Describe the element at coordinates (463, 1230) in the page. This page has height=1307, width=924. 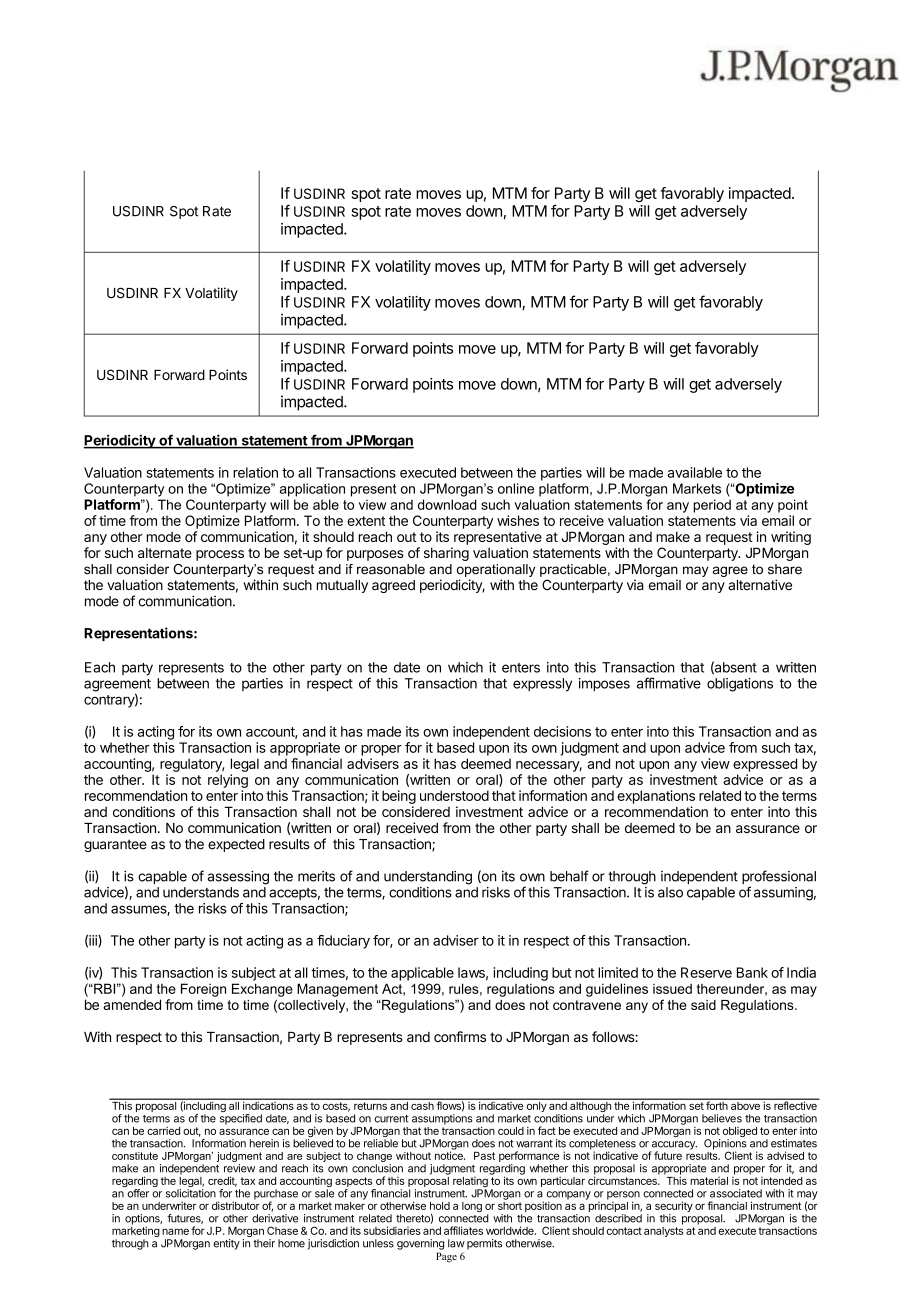
I see `affiliates` at that location.
